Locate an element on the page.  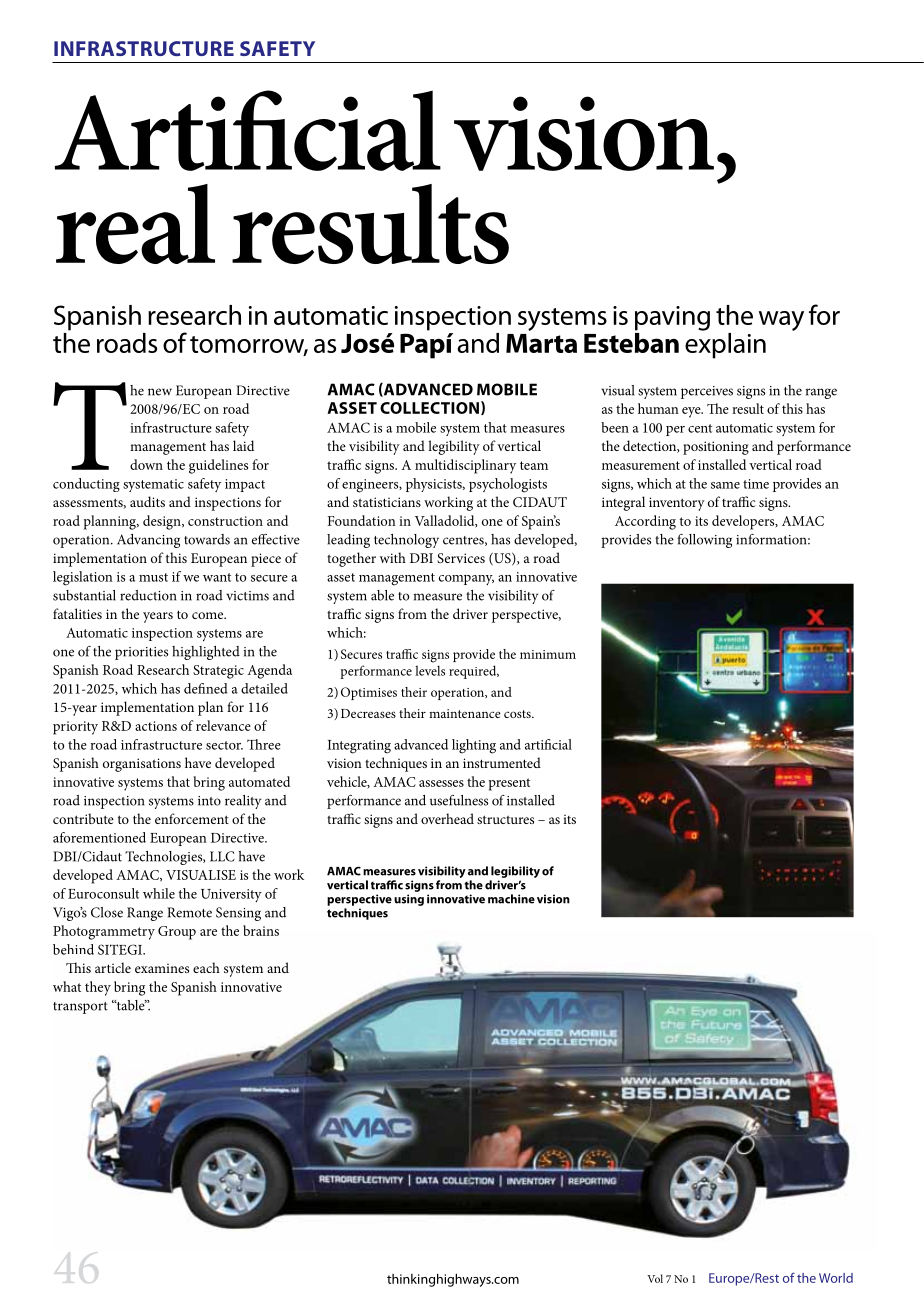
usefulness is located at coordinates (459, 800).
